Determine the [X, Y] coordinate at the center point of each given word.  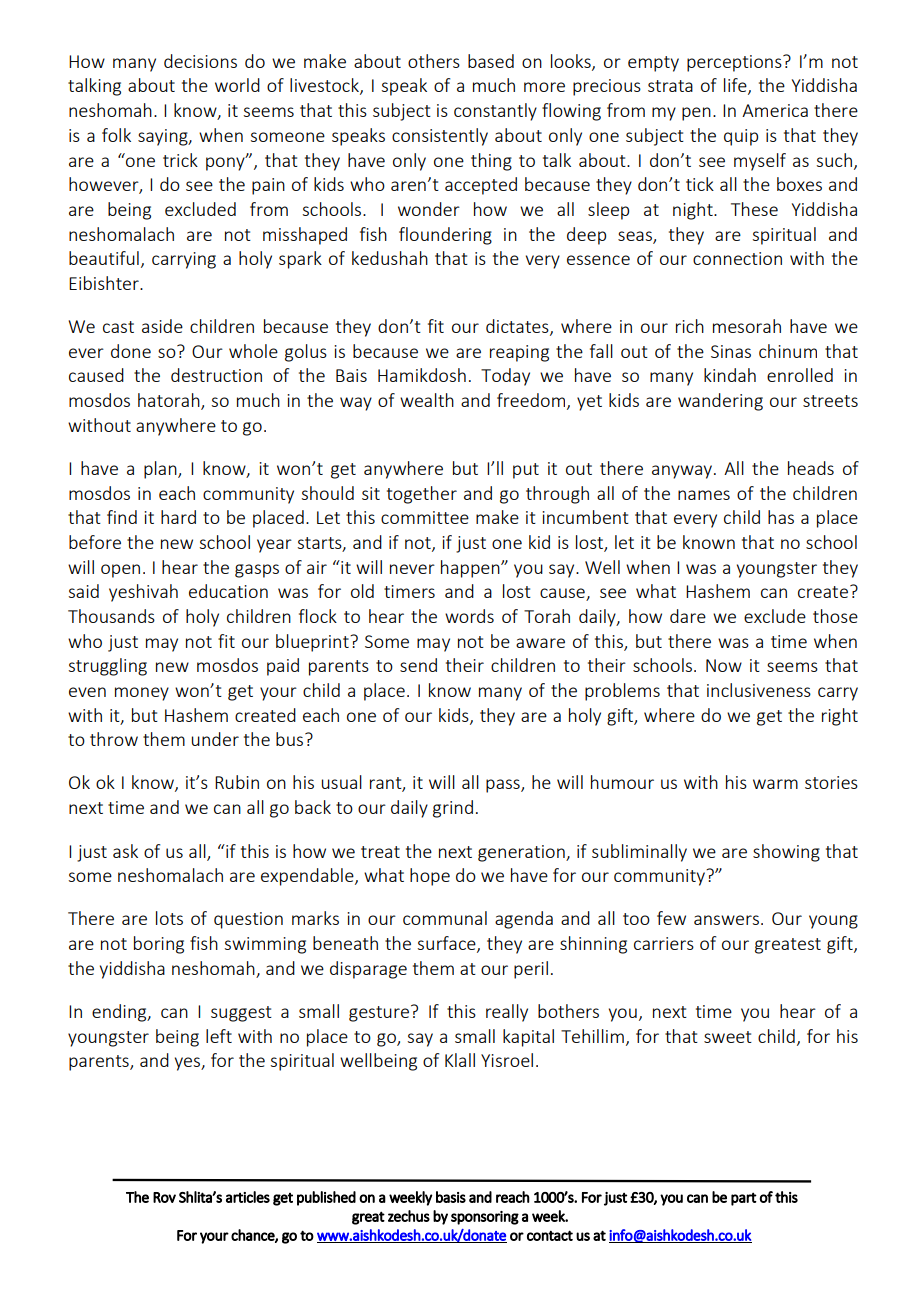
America [775, 110]
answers [728, 920]
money [142, 694]
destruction [216, 375]
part [744, 1199]
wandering [720, 402]
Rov [164, 1197]
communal [445, 918]
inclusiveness [759, 690]
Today [505, 377]
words [469, 616]
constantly [495, 112]
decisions [200, 61]
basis [451, 1197]
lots [169, 918]
